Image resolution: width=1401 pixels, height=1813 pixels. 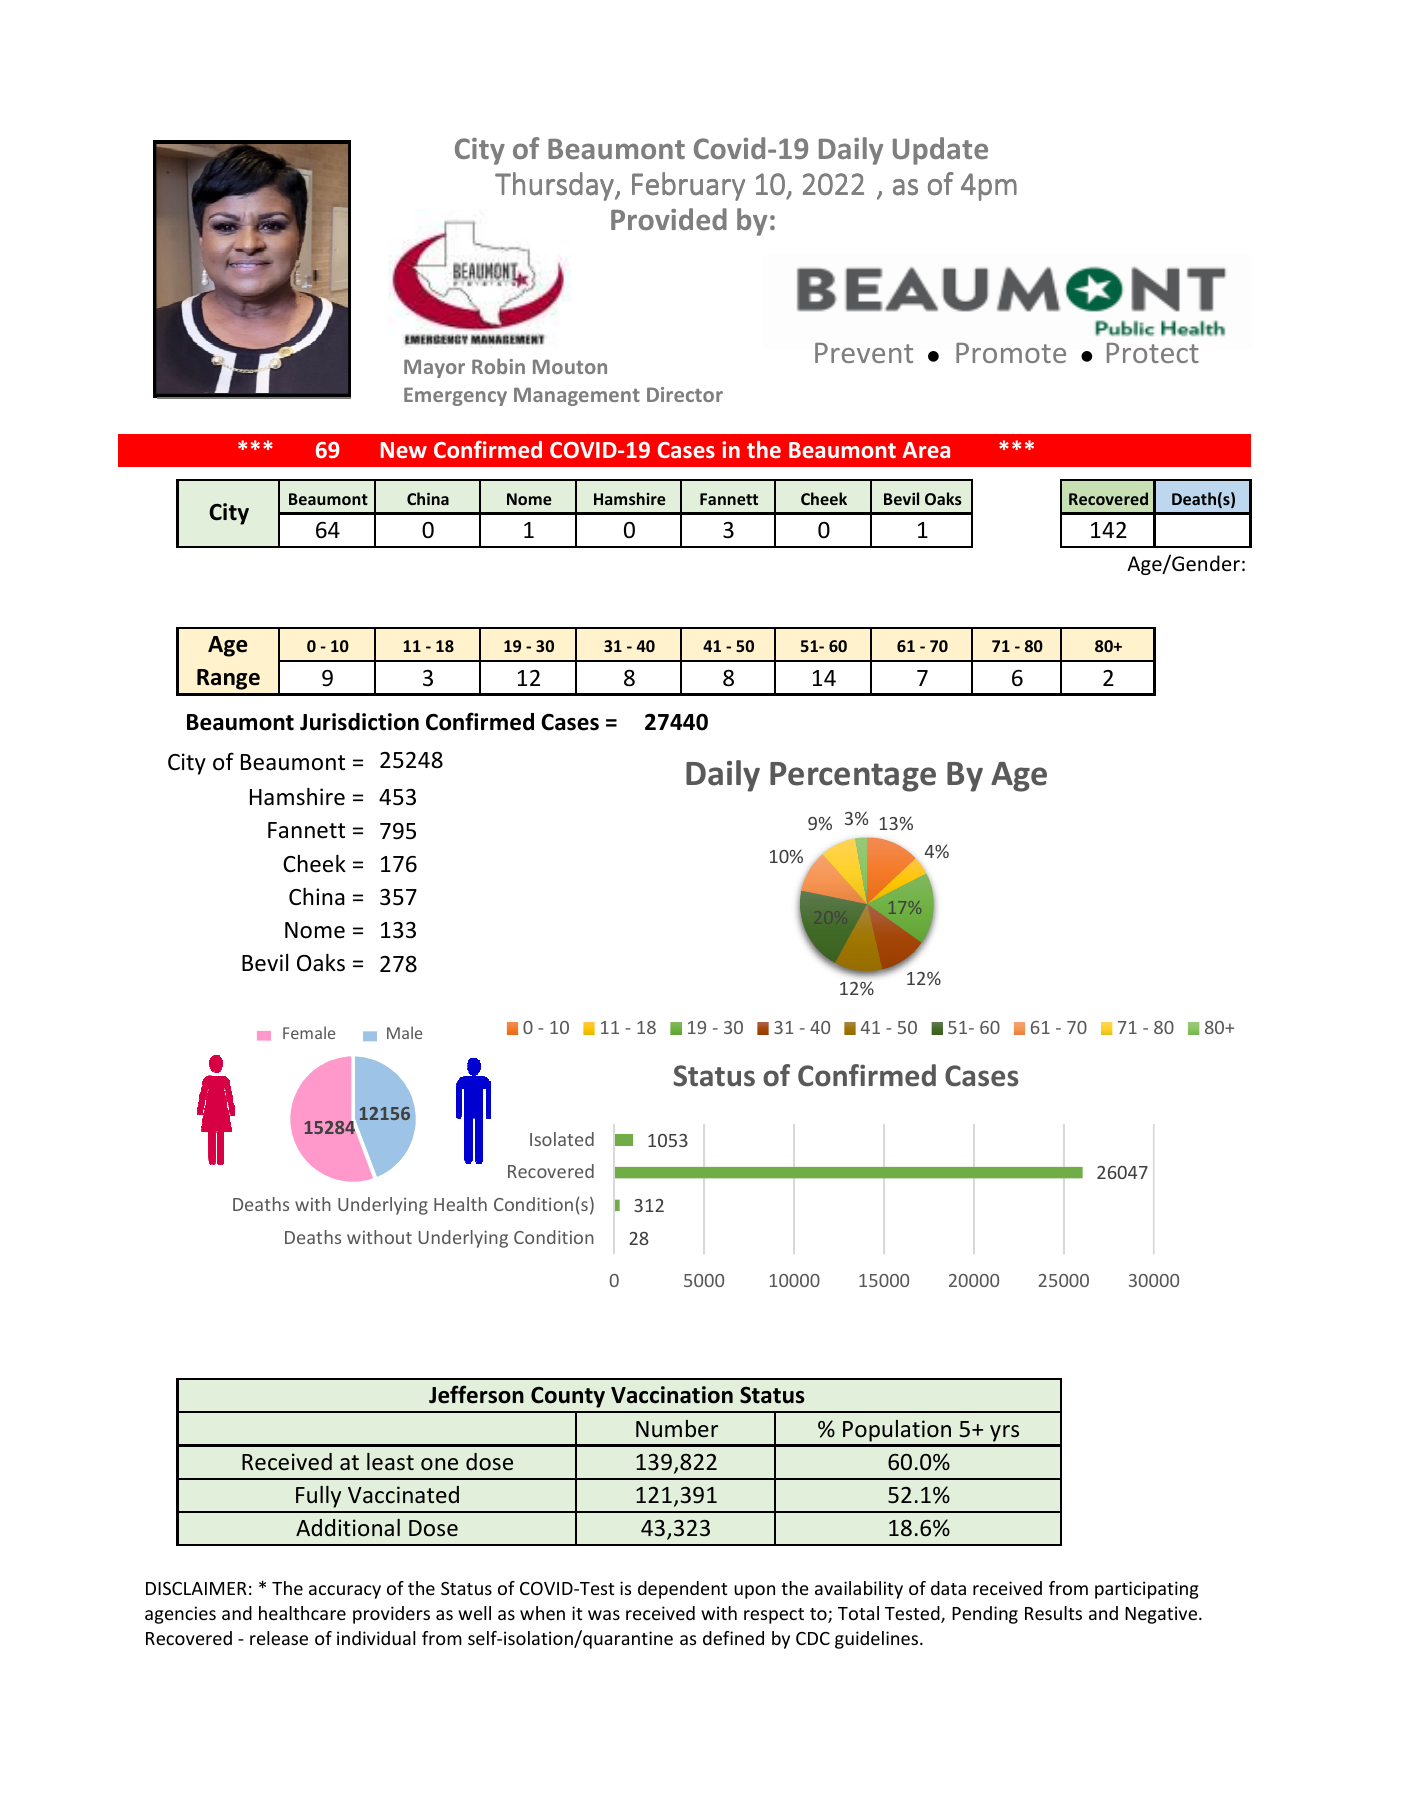 I want to click on Update, so click(x=940, y=151).
